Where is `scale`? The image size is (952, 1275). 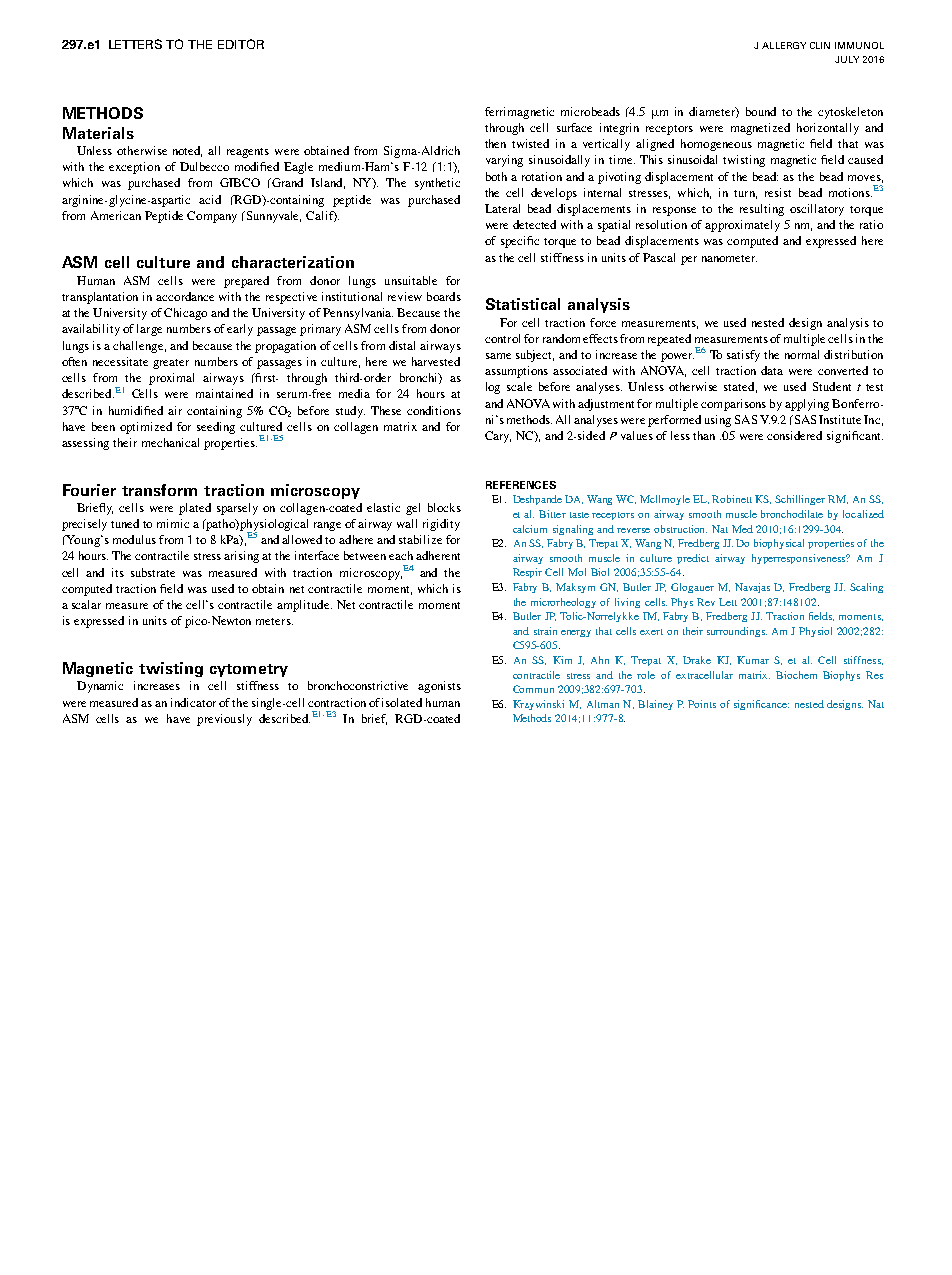
scale is located at coordinates (519, 386).
